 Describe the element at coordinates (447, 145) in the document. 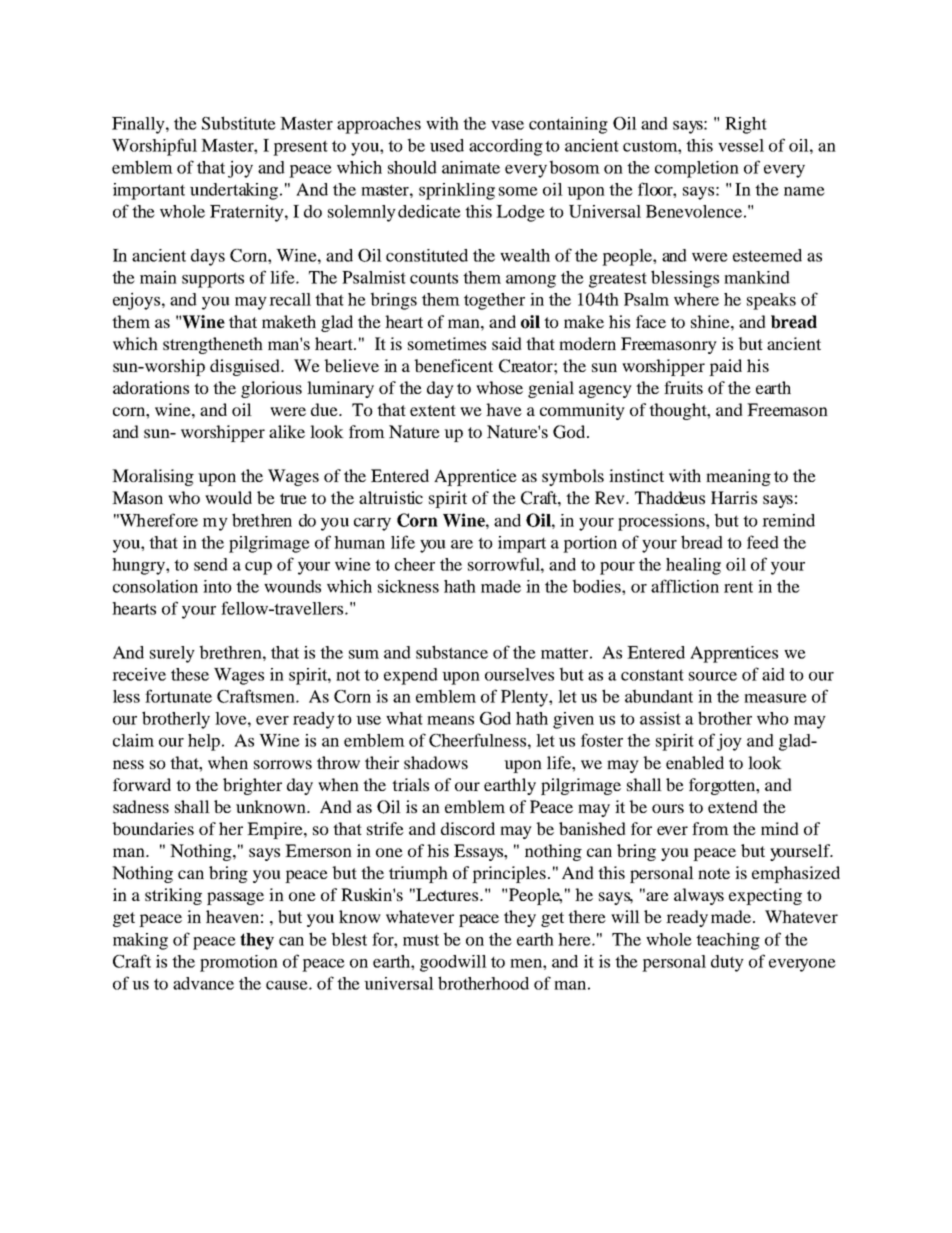

I see `used` at that location.
